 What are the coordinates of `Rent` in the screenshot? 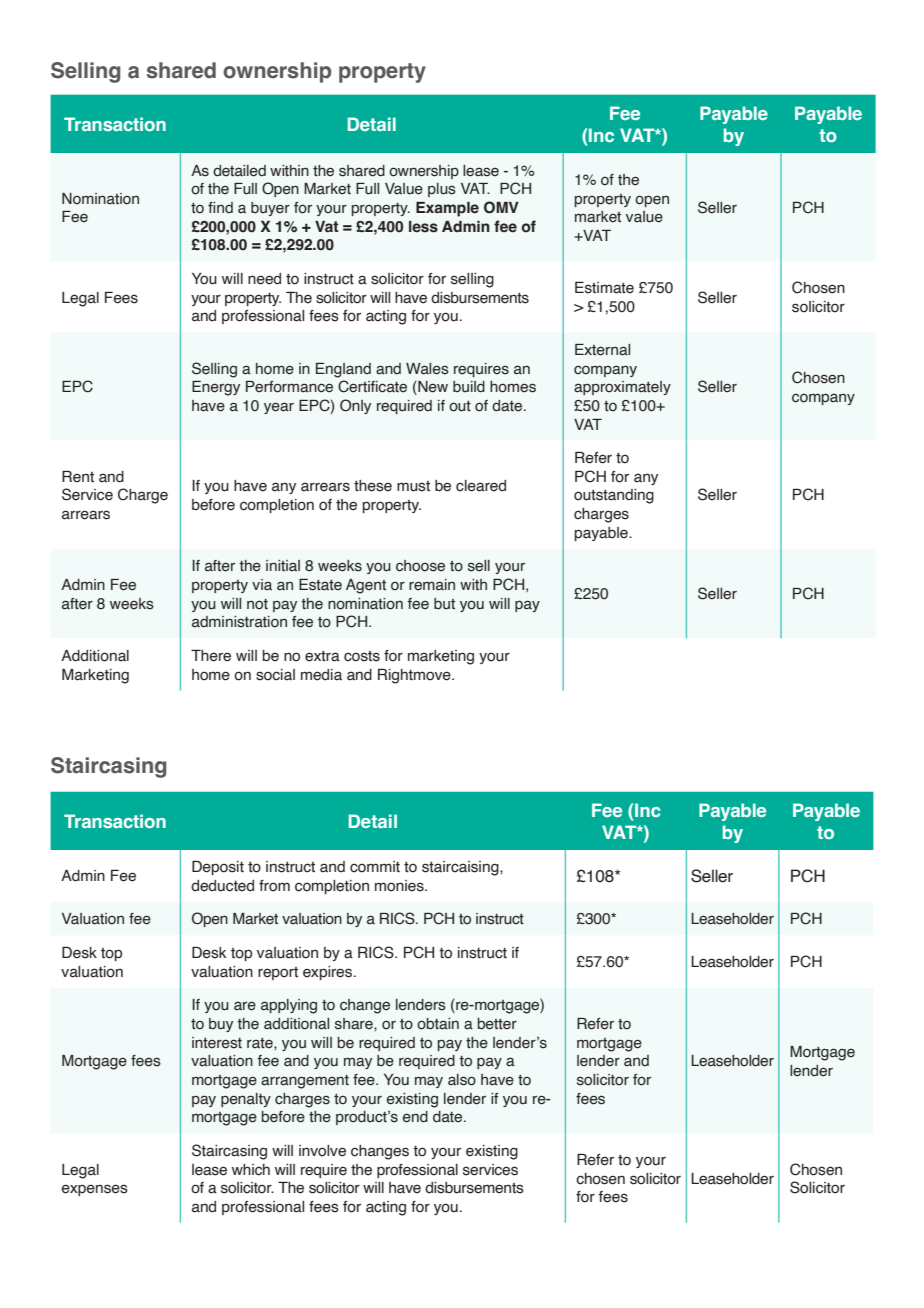 It's located at (78, 477).
